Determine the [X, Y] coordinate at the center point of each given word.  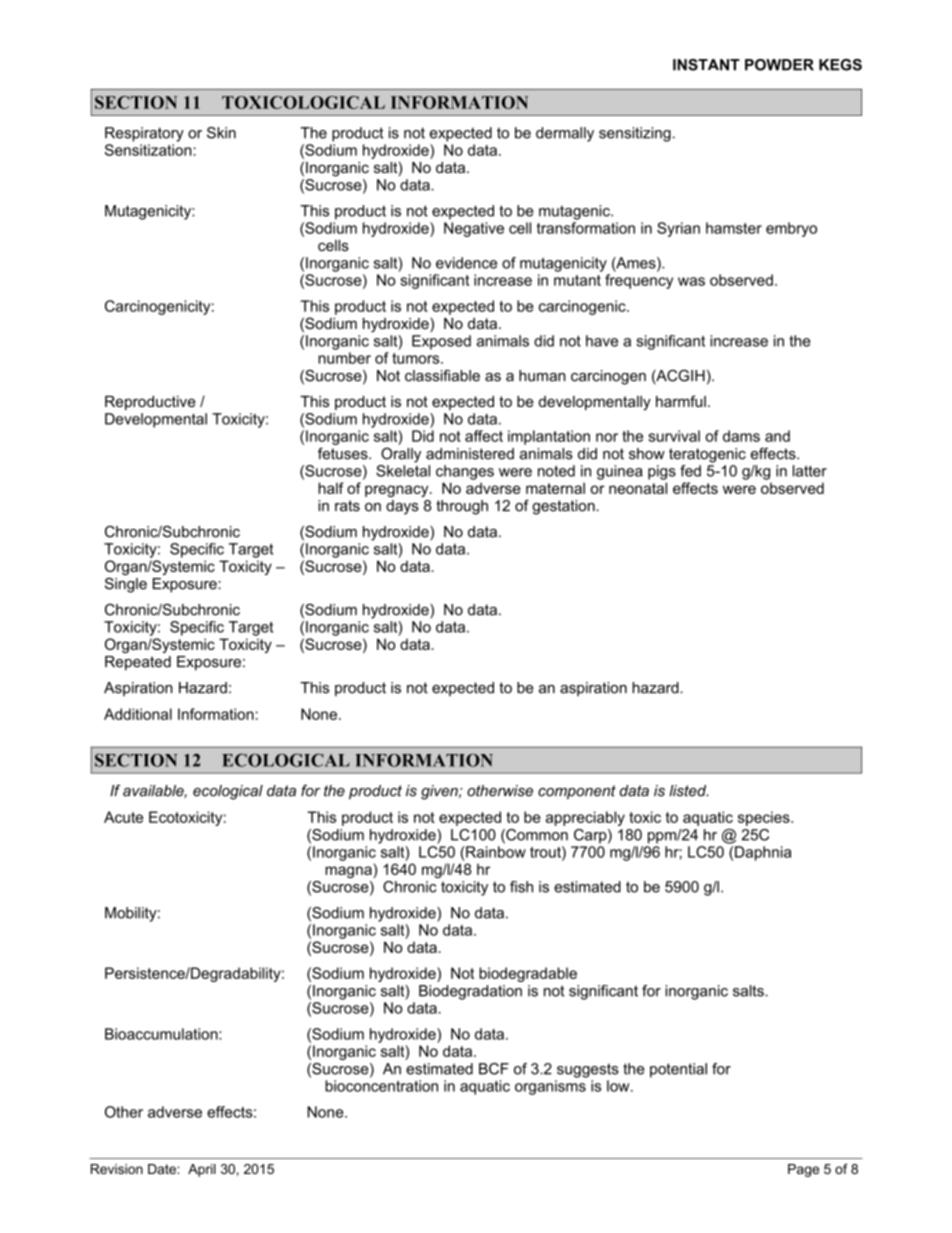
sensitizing [635, 134]
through [462, 507]
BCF [494, 1069]
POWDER [779, 65]
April [202, 1170]
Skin [221, 133]
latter [810, 471]
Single [126, 585]
